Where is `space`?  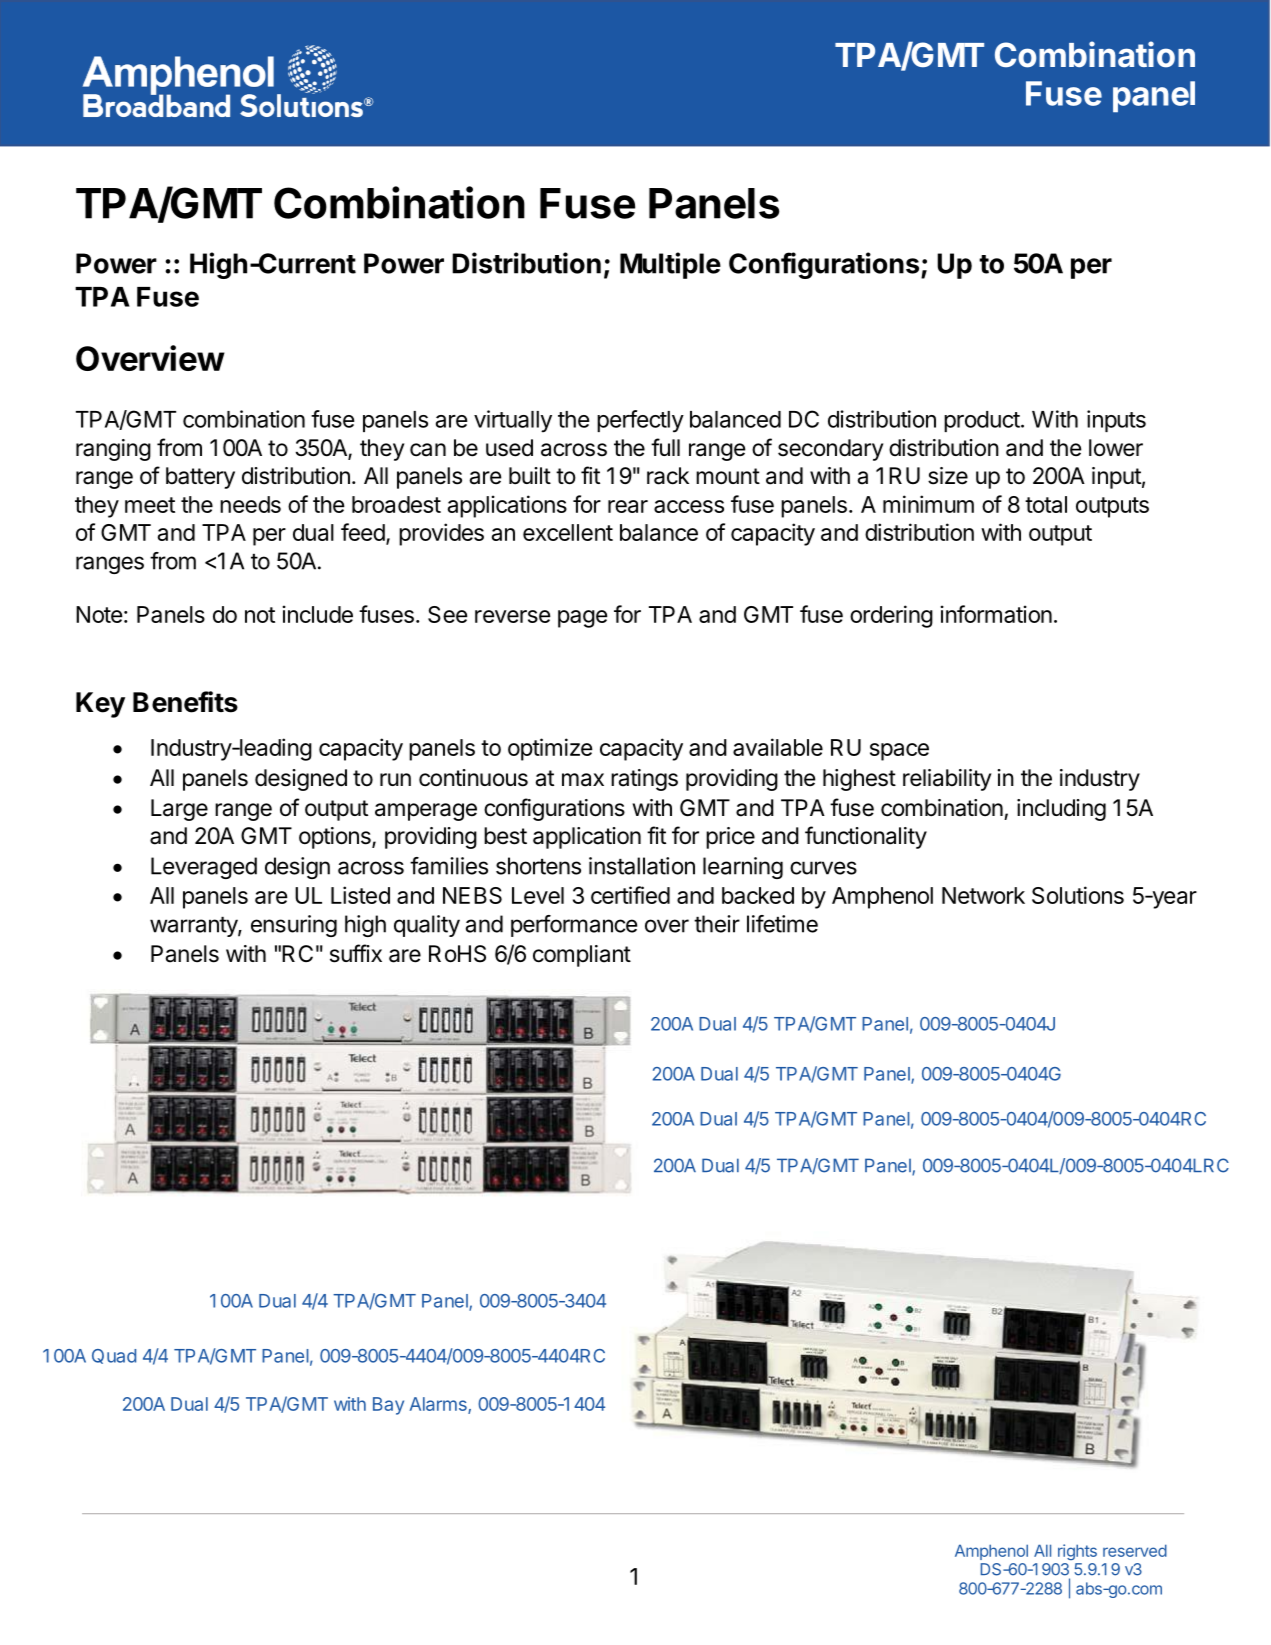
space is located at coordinates (899, 752).
